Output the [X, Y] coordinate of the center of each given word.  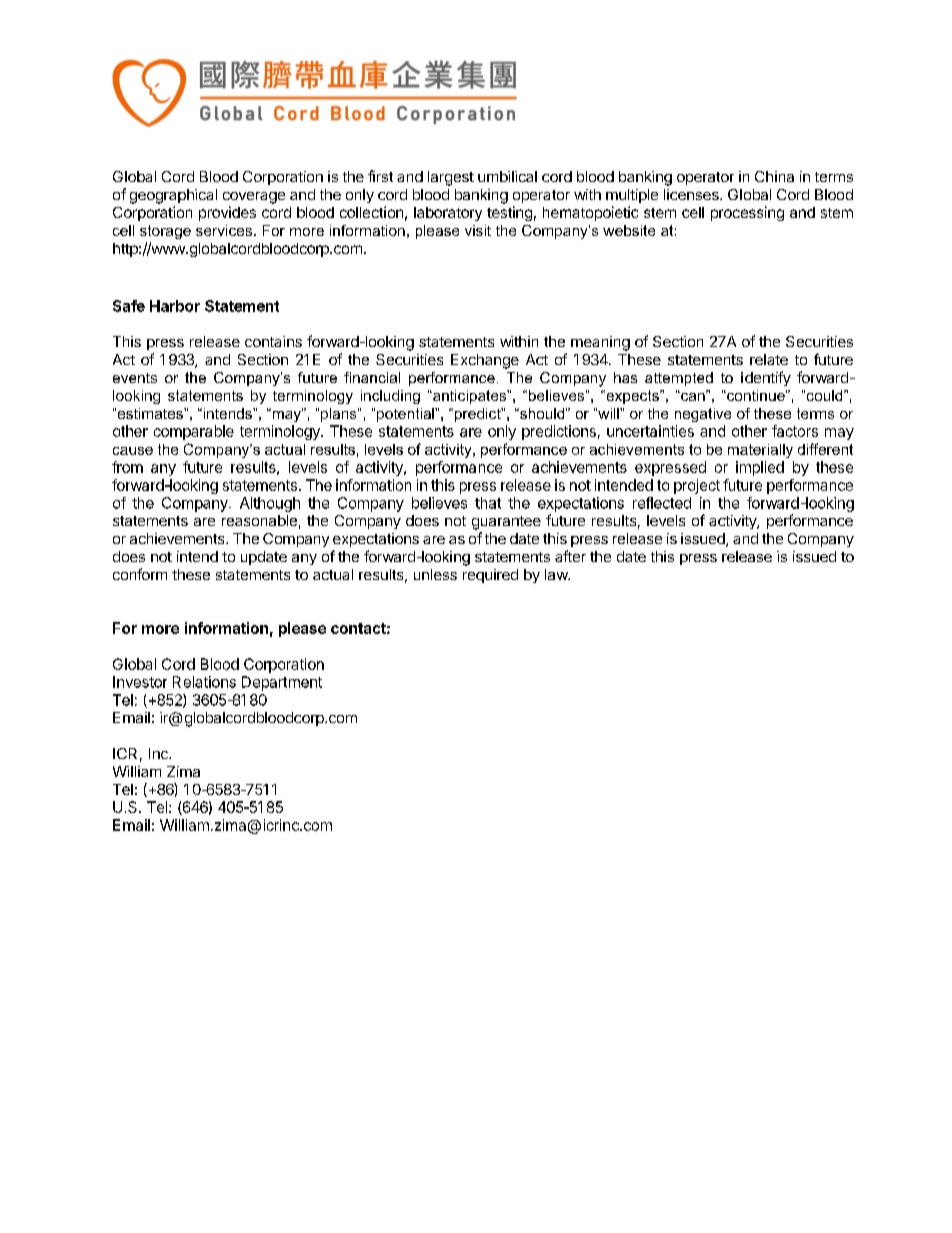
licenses [692, 194]
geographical [173, 196]
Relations [204, 682]
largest [451, 178]
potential [406, 415]
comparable [194, 432]
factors [795, 431]
